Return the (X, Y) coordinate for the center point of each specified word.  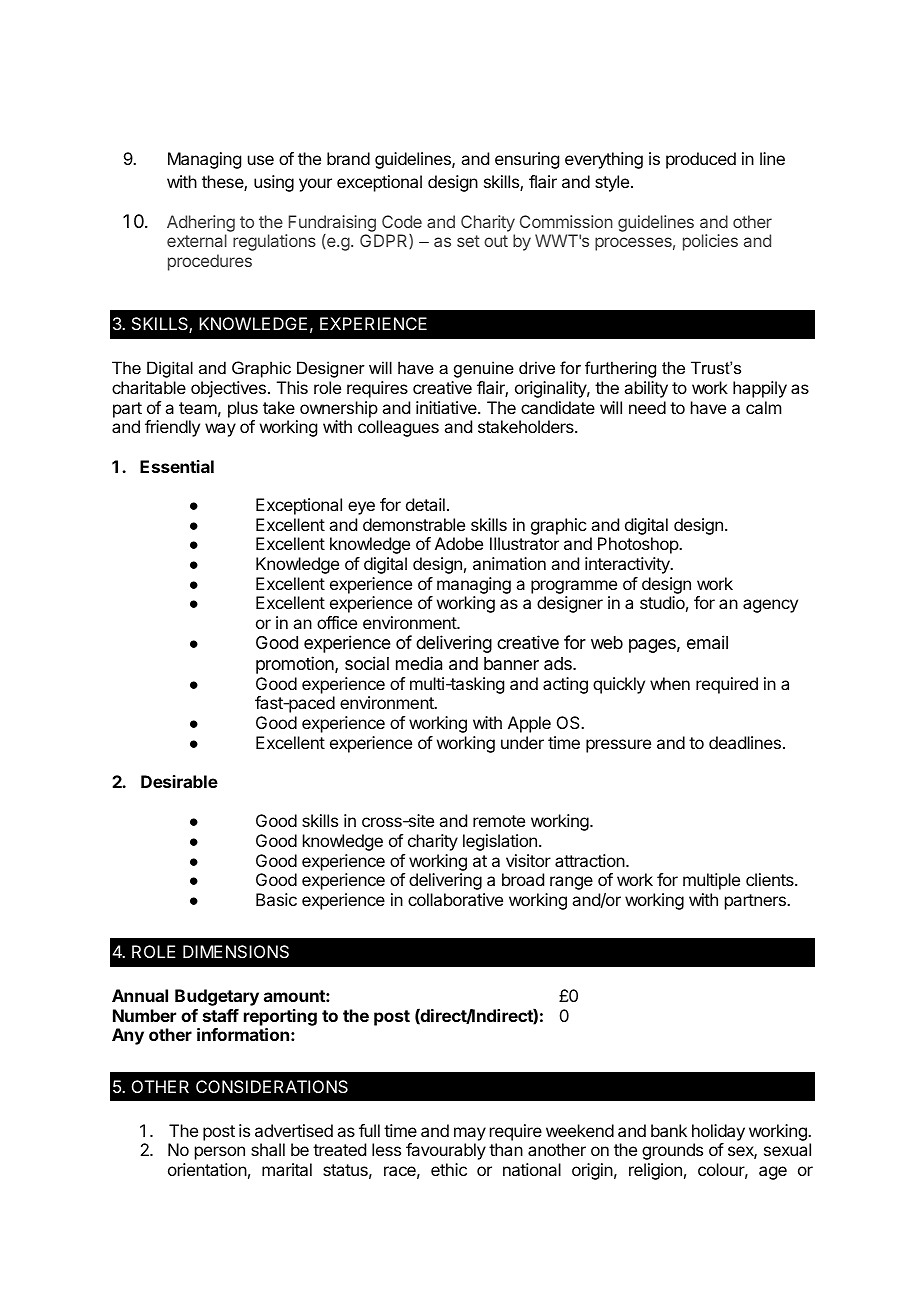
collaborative (455, 899)
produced (701, 160)
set (468, 241)
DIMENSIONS (236, 951)
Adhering (201, 223)
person (220, 1153)
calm (763, 407)
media (419, 663)
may (470, 1134)
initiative (447, 407)
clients (771, 879)
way (220, 430)
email (707, 642)
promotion (296, 665)
